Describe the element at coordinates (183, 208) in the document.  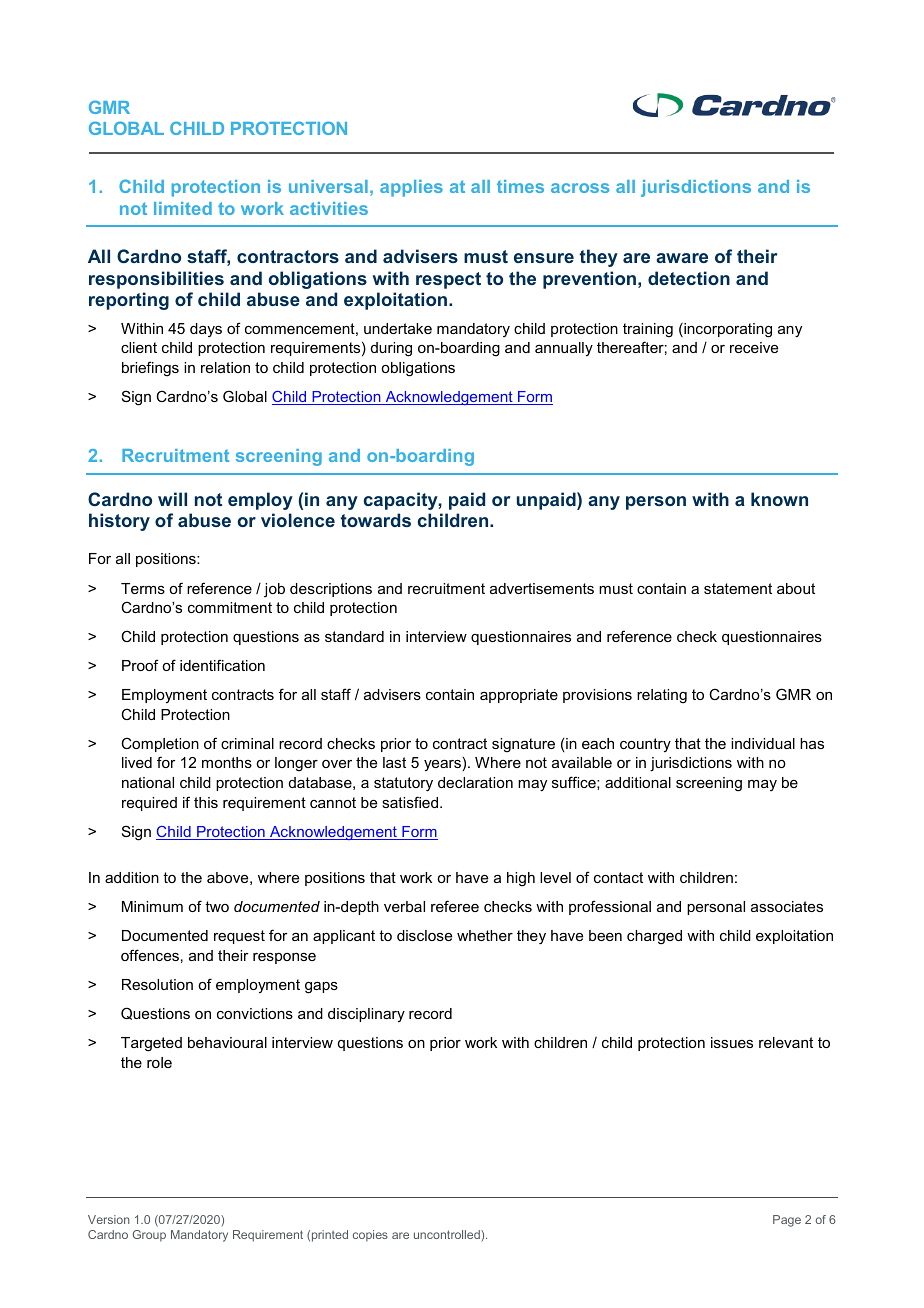
I see `limited` at that location.
